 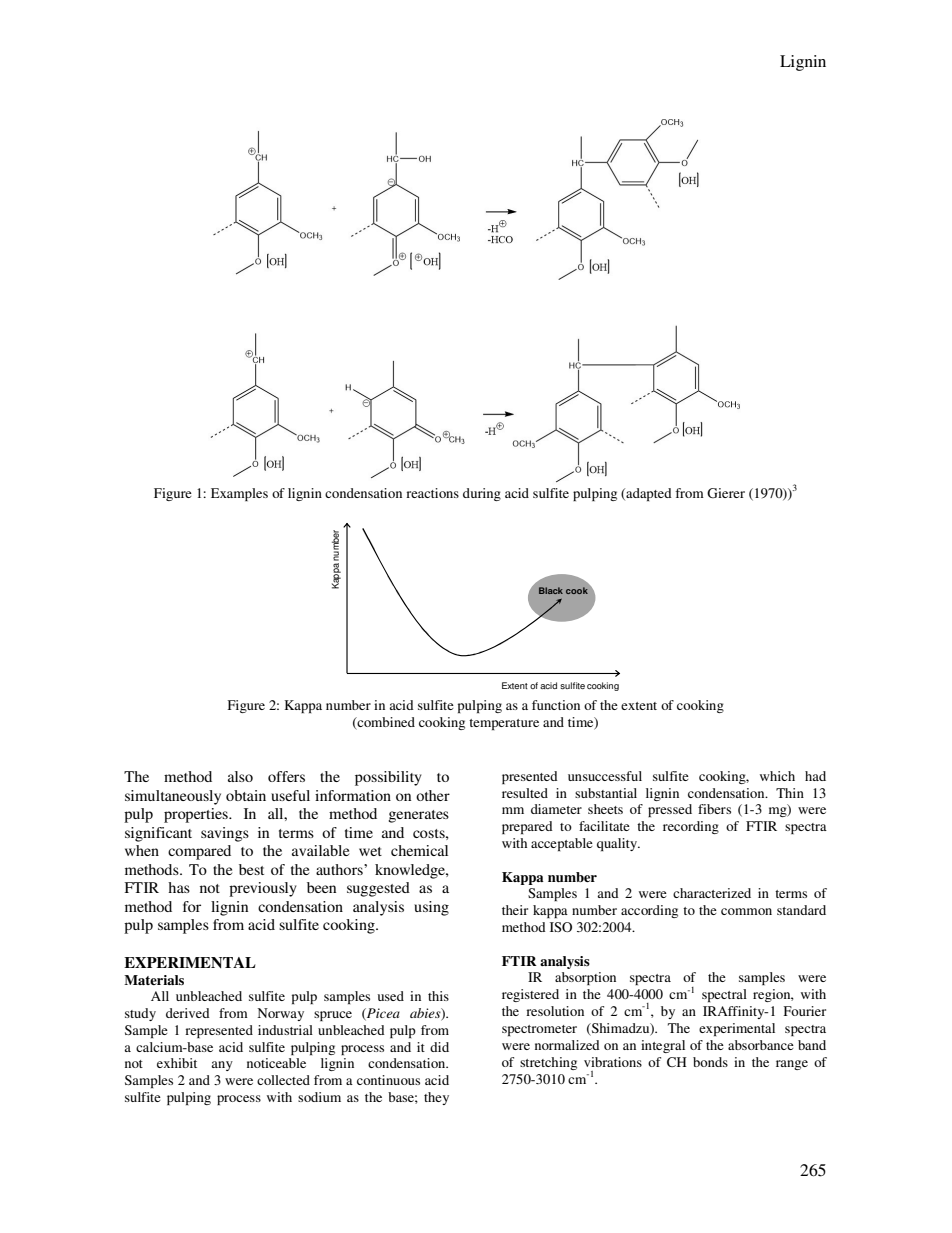 I want to click on function, so click(x=556, y=705).
